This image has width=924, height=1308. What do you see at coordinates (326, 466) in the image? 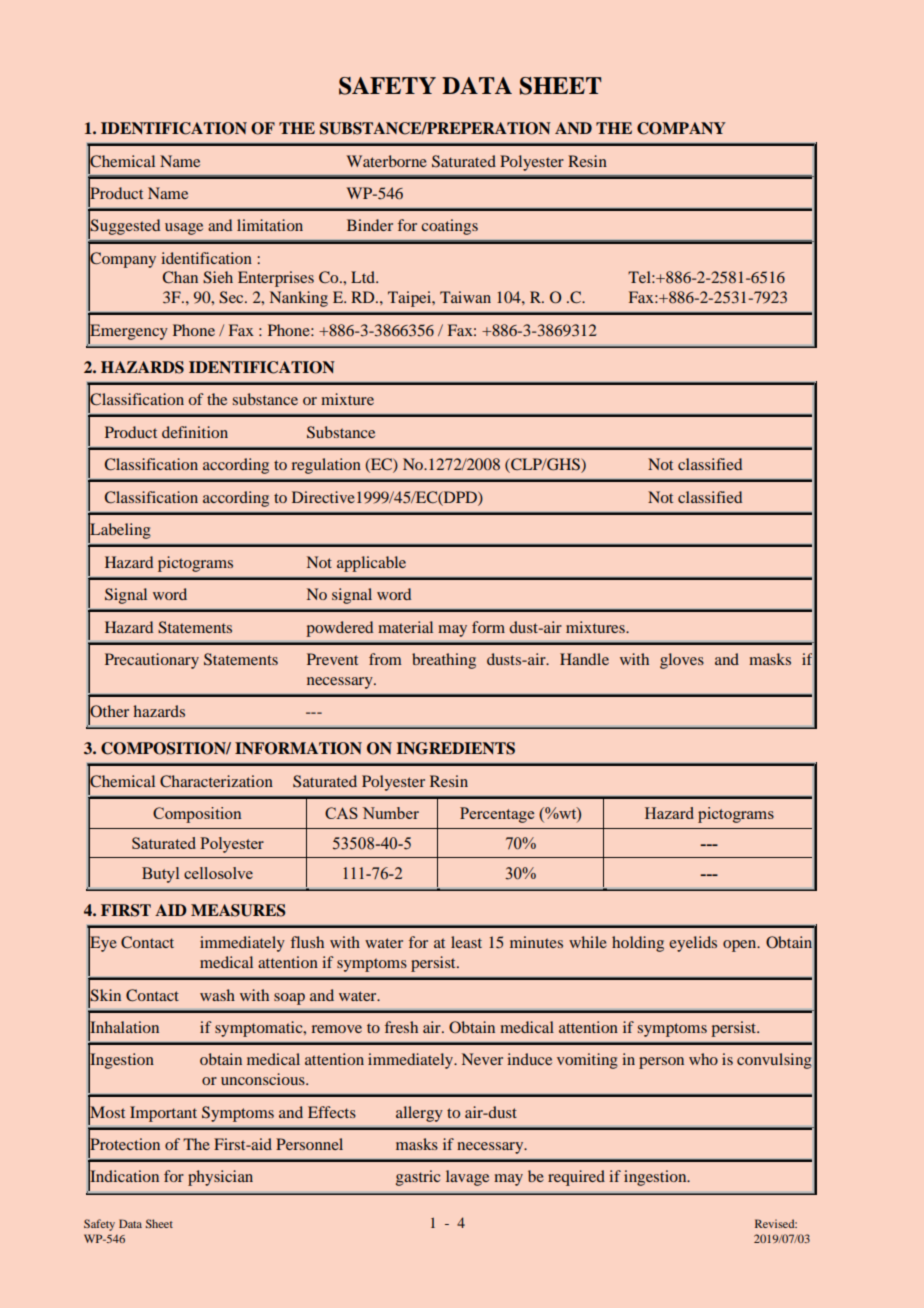
I see `regulation` at bounding box center [326, 466].
